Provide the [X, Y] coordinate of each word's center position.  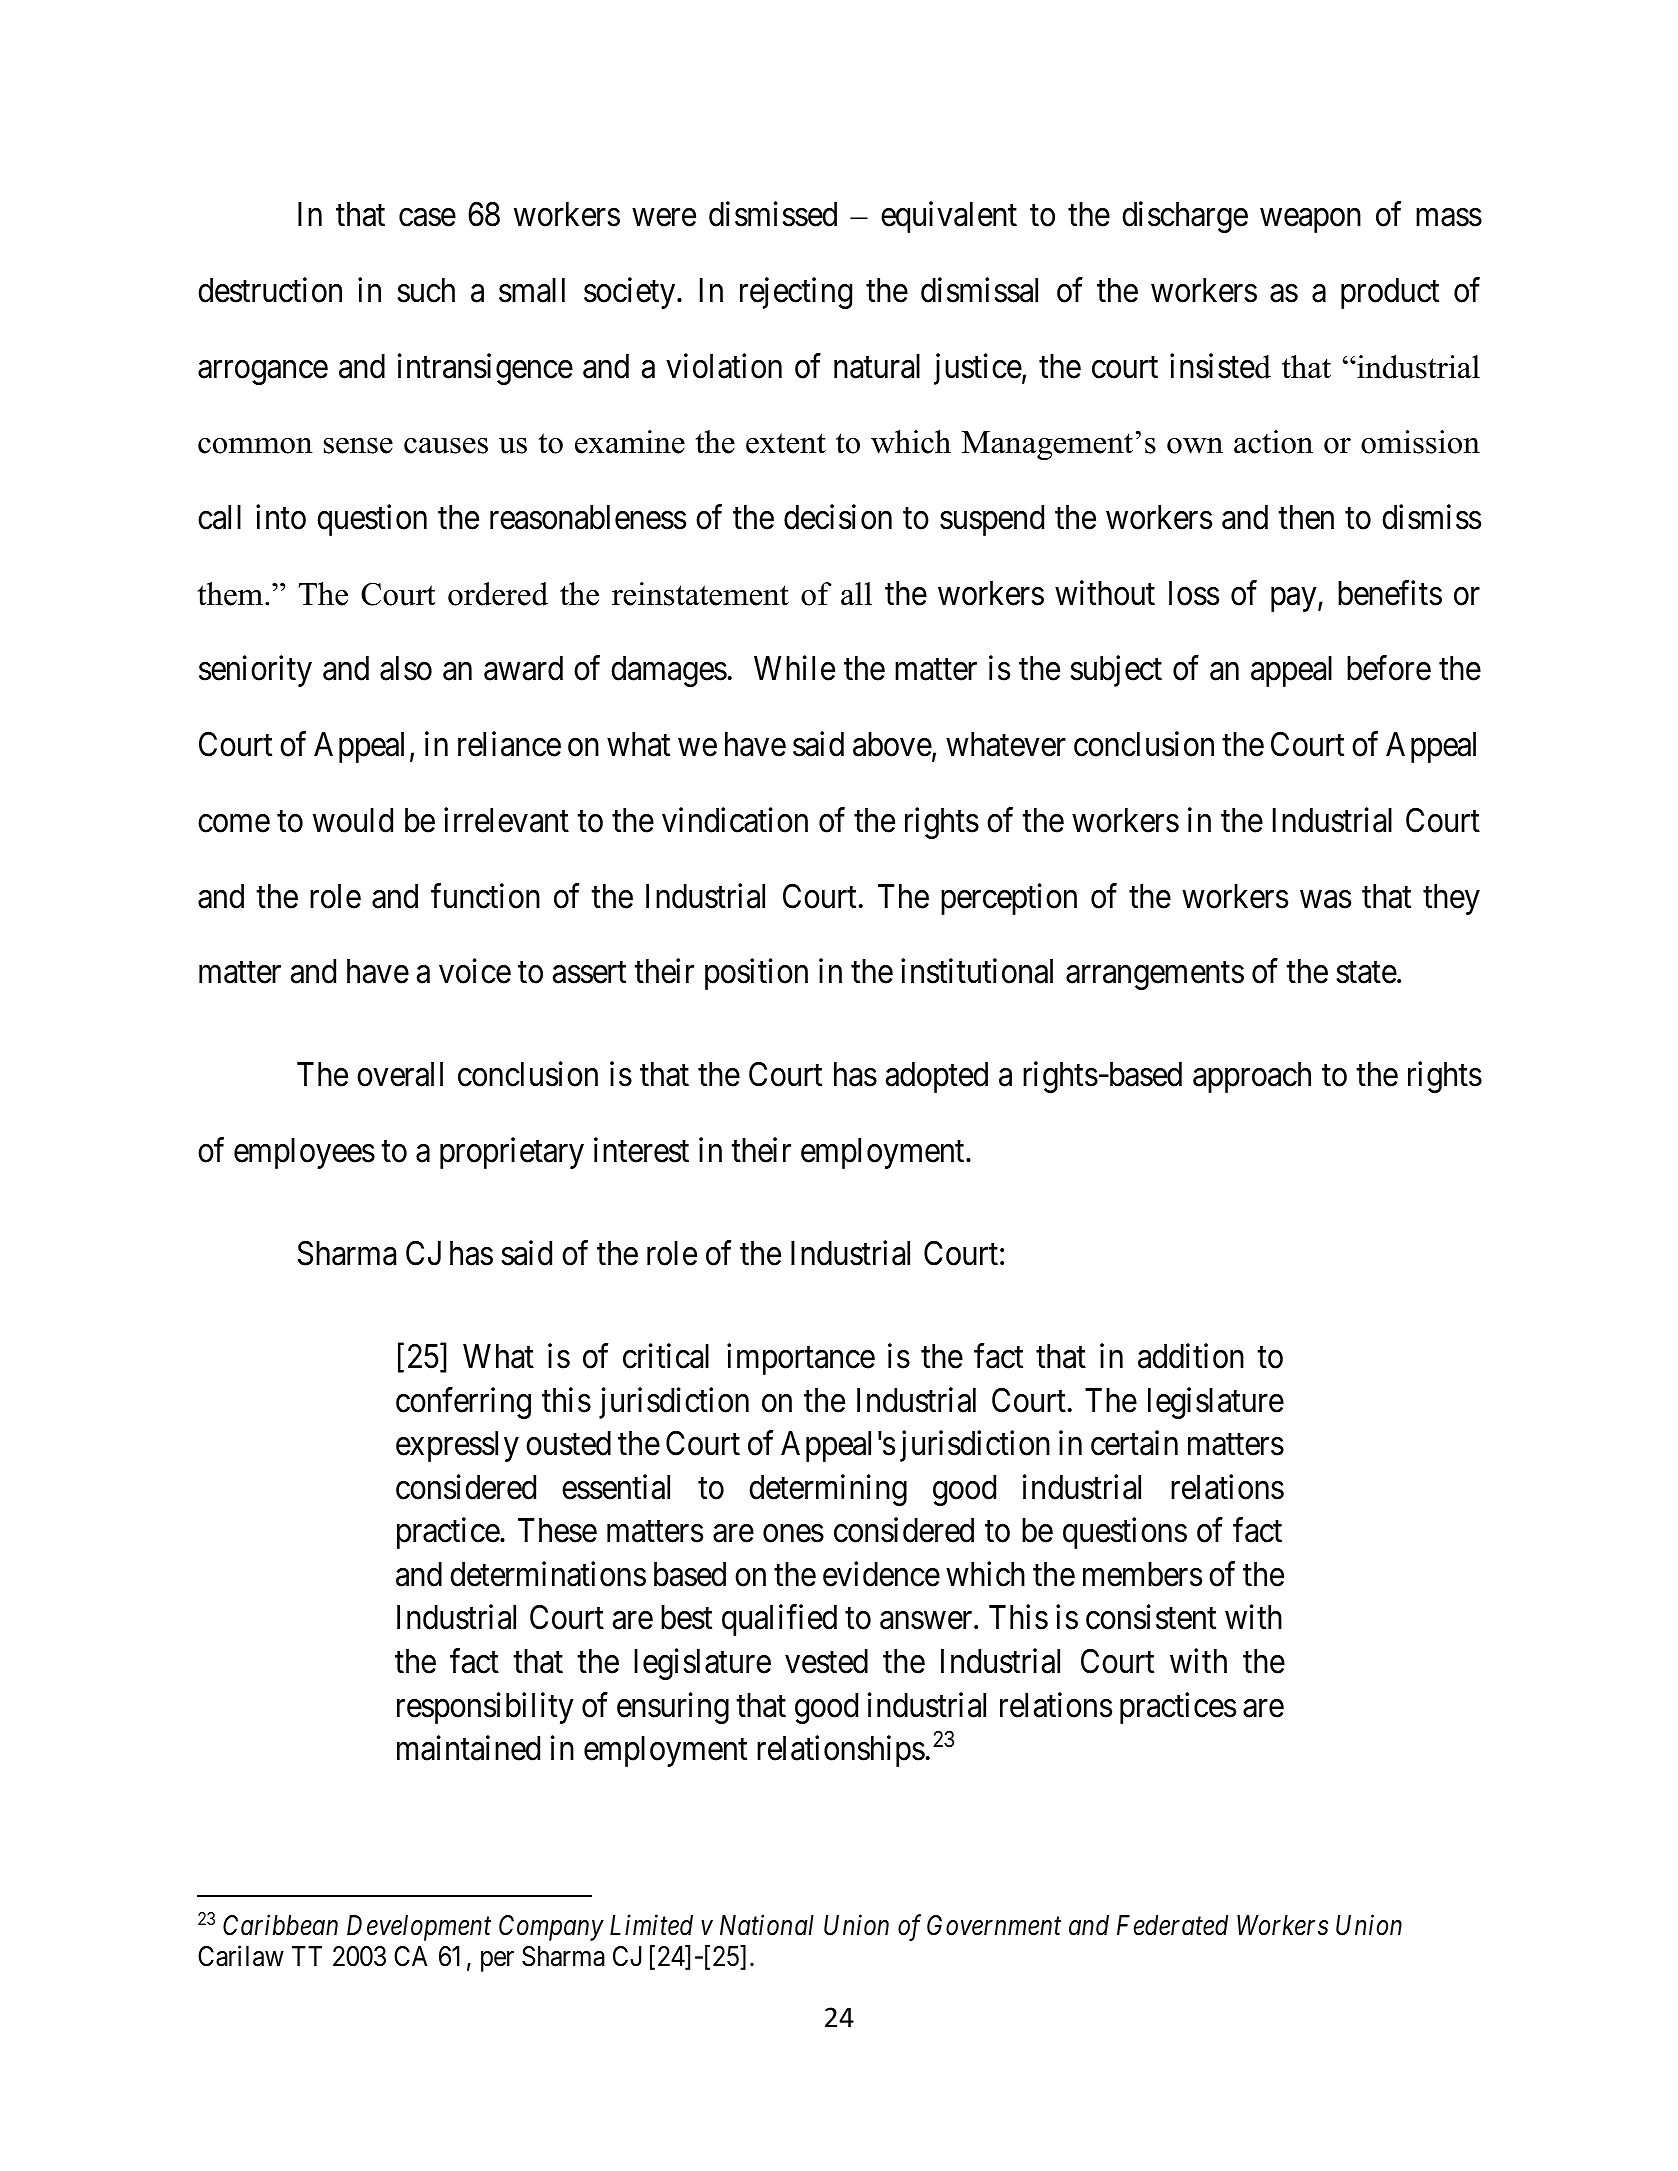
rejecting [796, 293]
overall [400, 1074]
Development [419, 1928]
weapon [1310, 221]
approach [1252, 1077]
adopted [937, 1077]
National [767, 1925]
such [426, 290]
